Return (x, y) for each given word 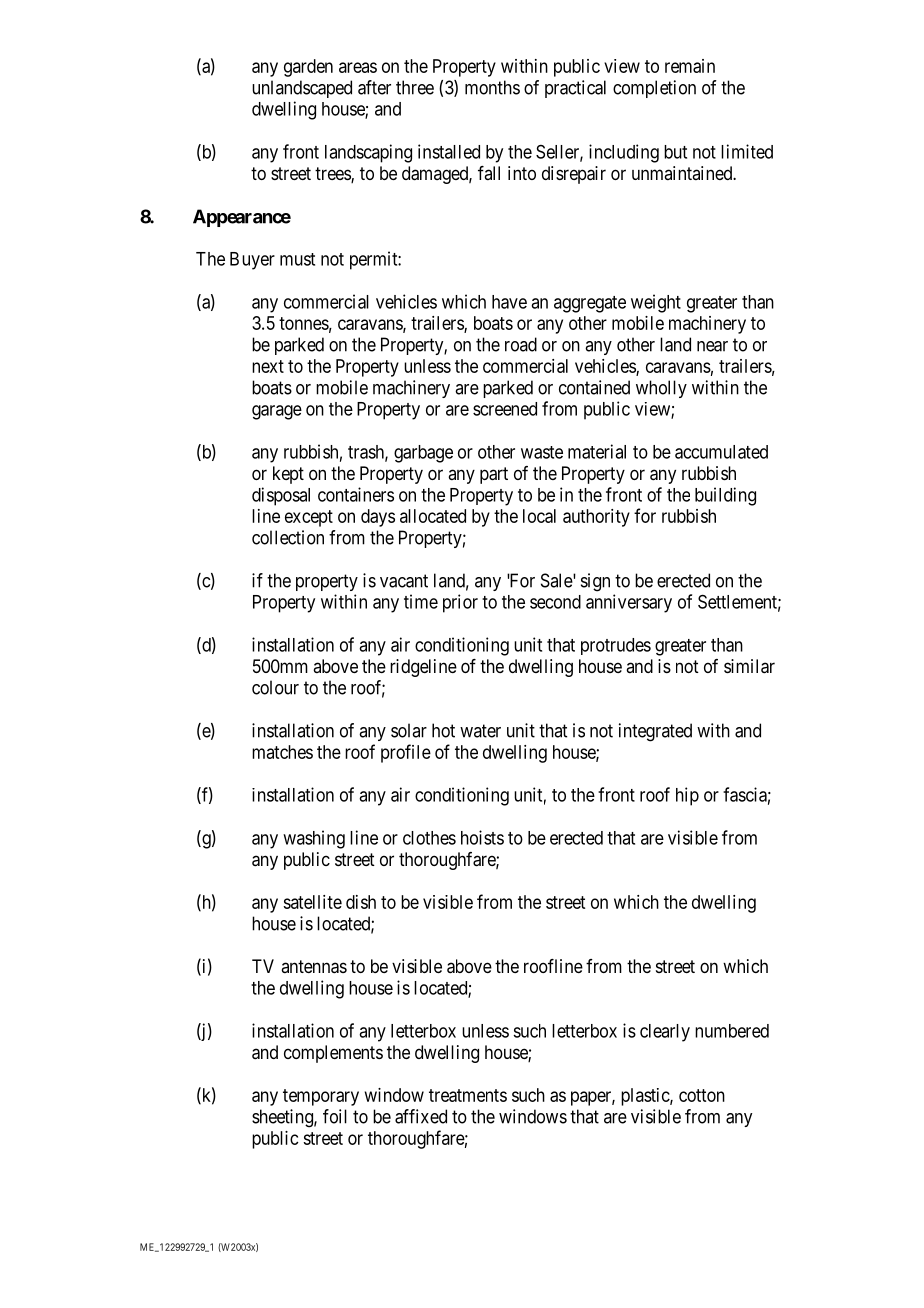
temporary (321, 1097)
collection (288, 537)
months (492, 87)
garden (308, 68)
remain (690, 66)
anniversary (629, 603)
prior (460, 603)
